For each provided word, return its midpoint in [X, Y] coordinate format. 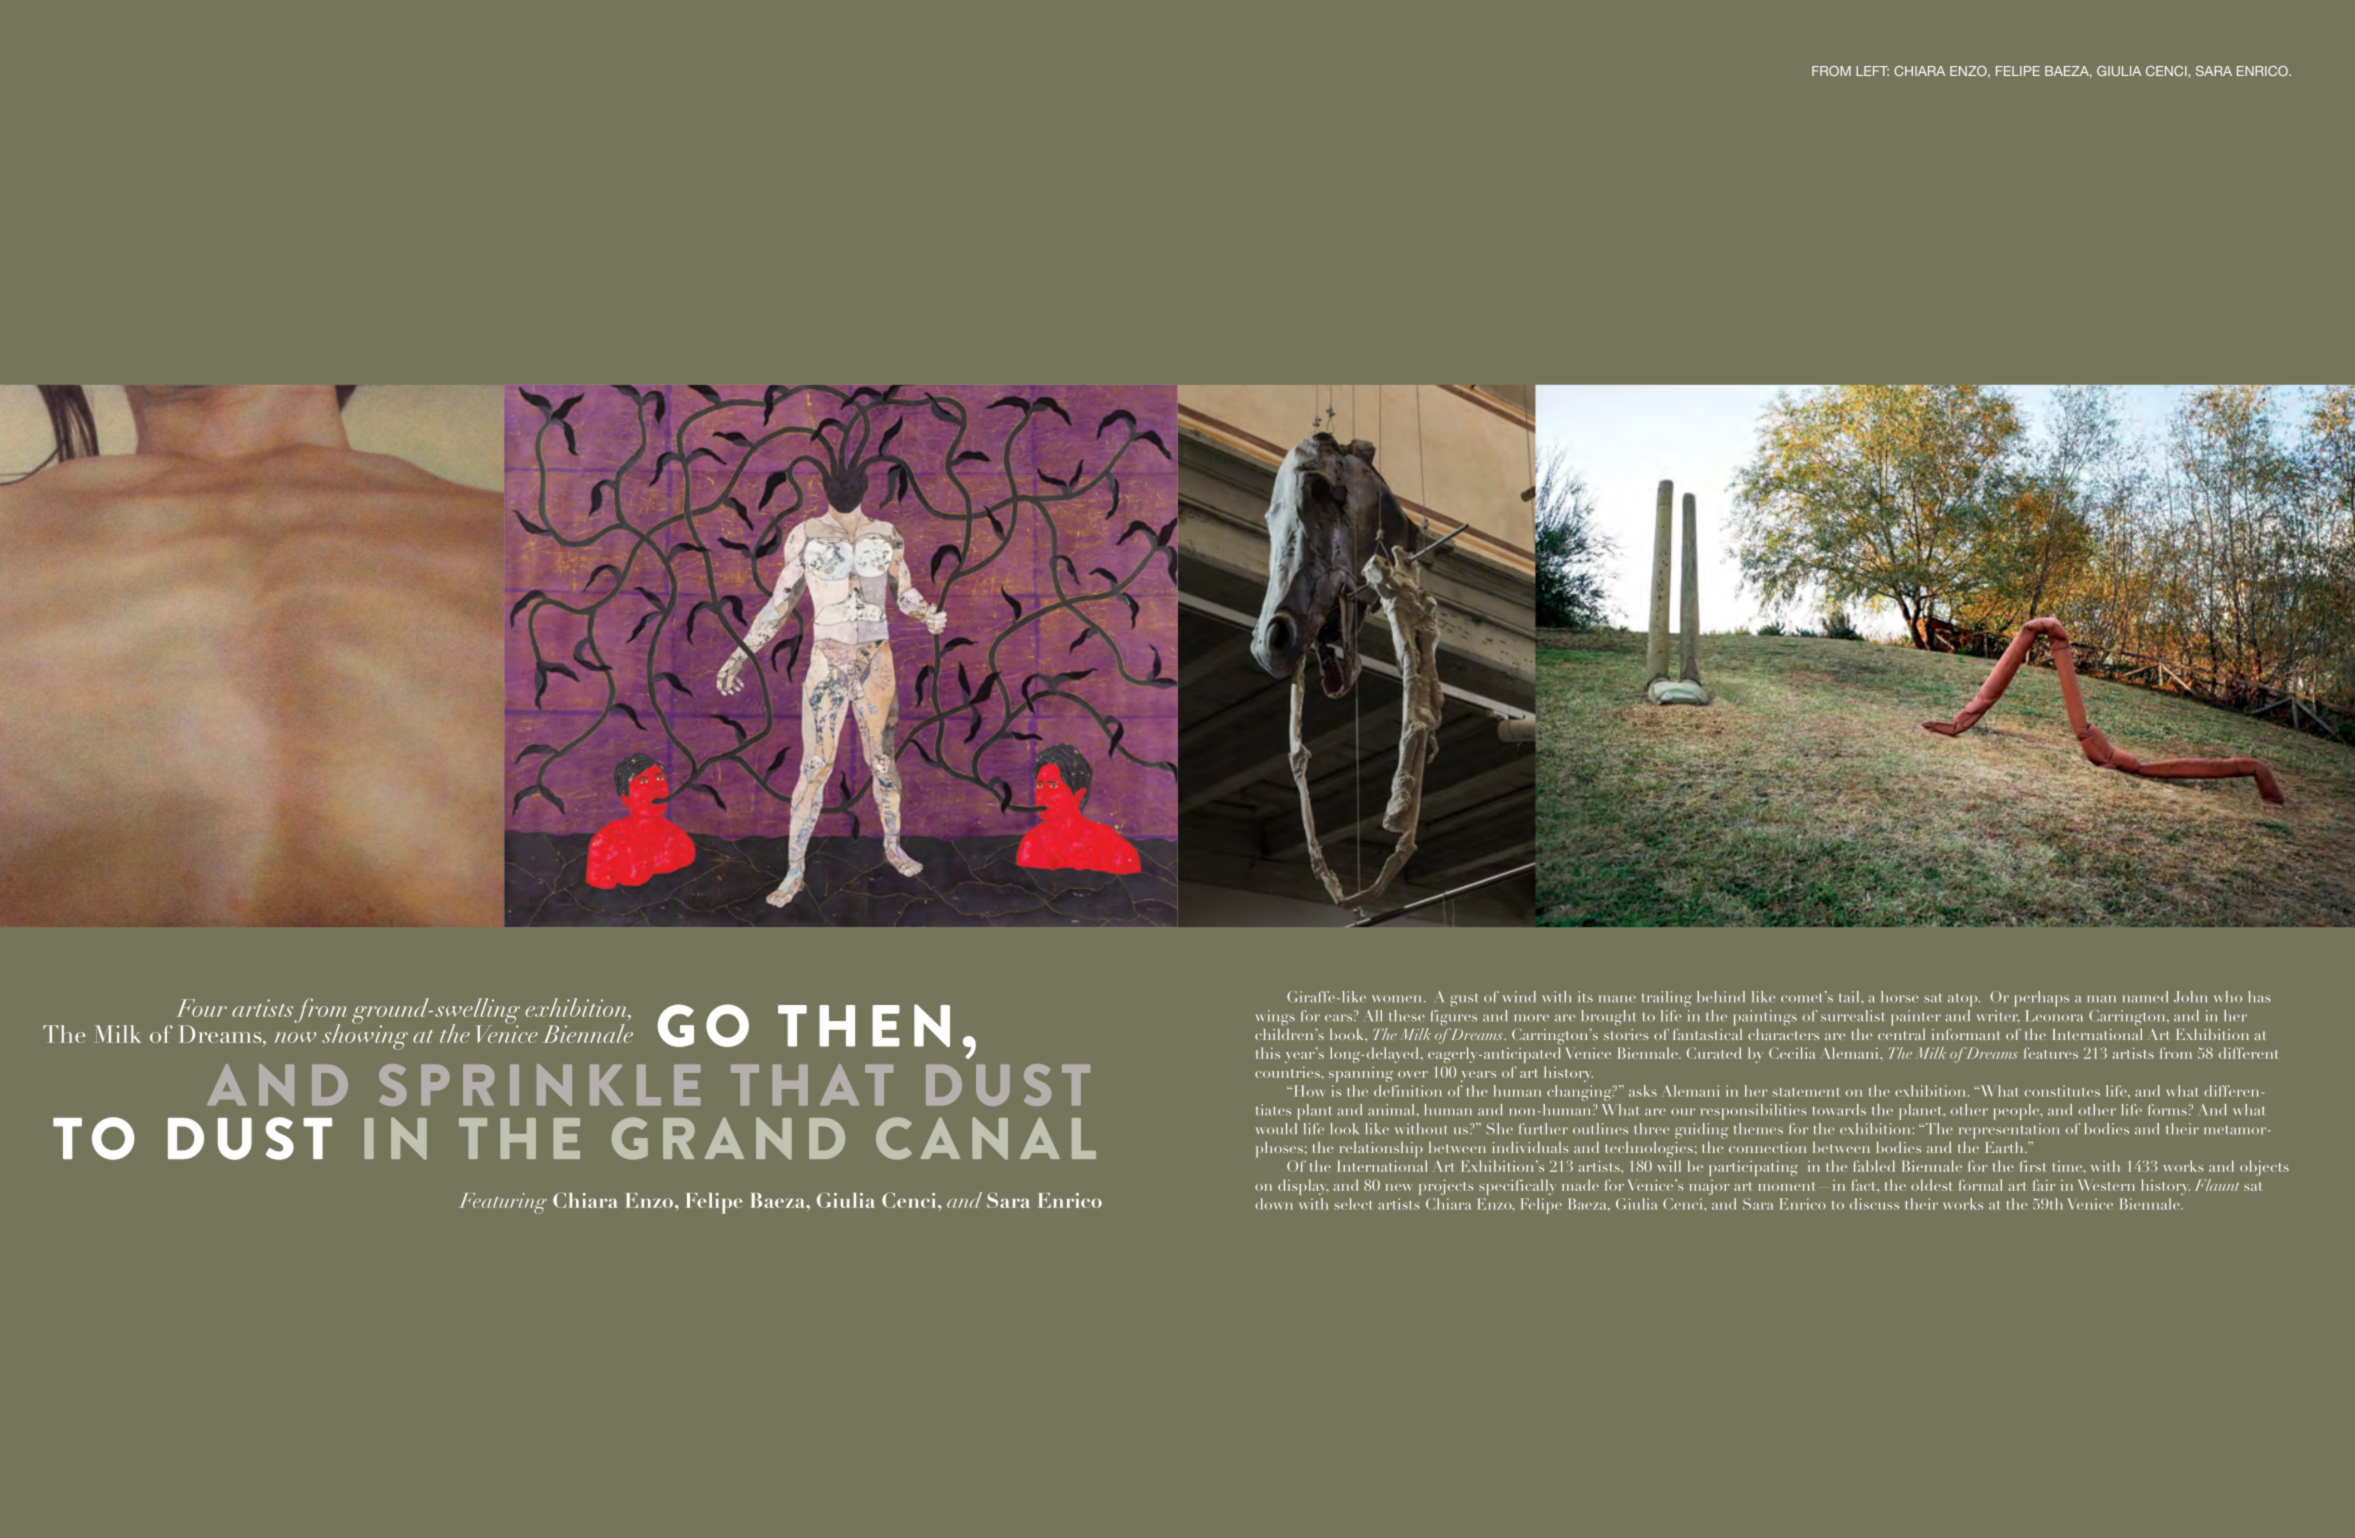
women [1398, 998]
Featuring [503, 1203]
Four [201, 1008]
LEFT [1872, 71]
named [2145, 997]
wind [1519, 996]
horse [1899, 996]
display [1303, 1187]
